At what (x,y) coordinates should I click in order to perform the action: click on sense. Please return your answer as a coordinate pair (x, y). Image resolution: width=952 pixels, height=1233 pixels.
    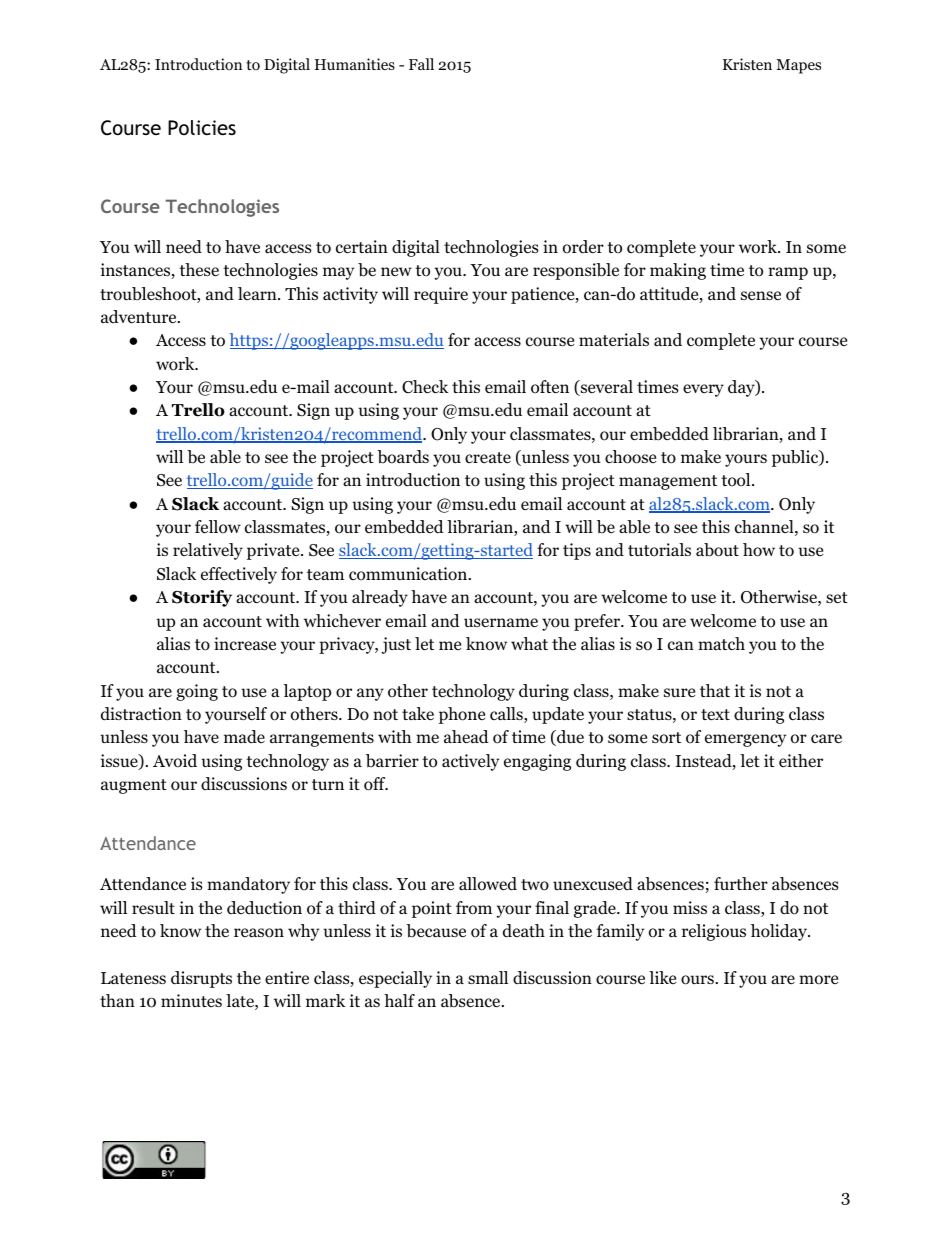
    Looking at the image, I should click on (761, 295).
